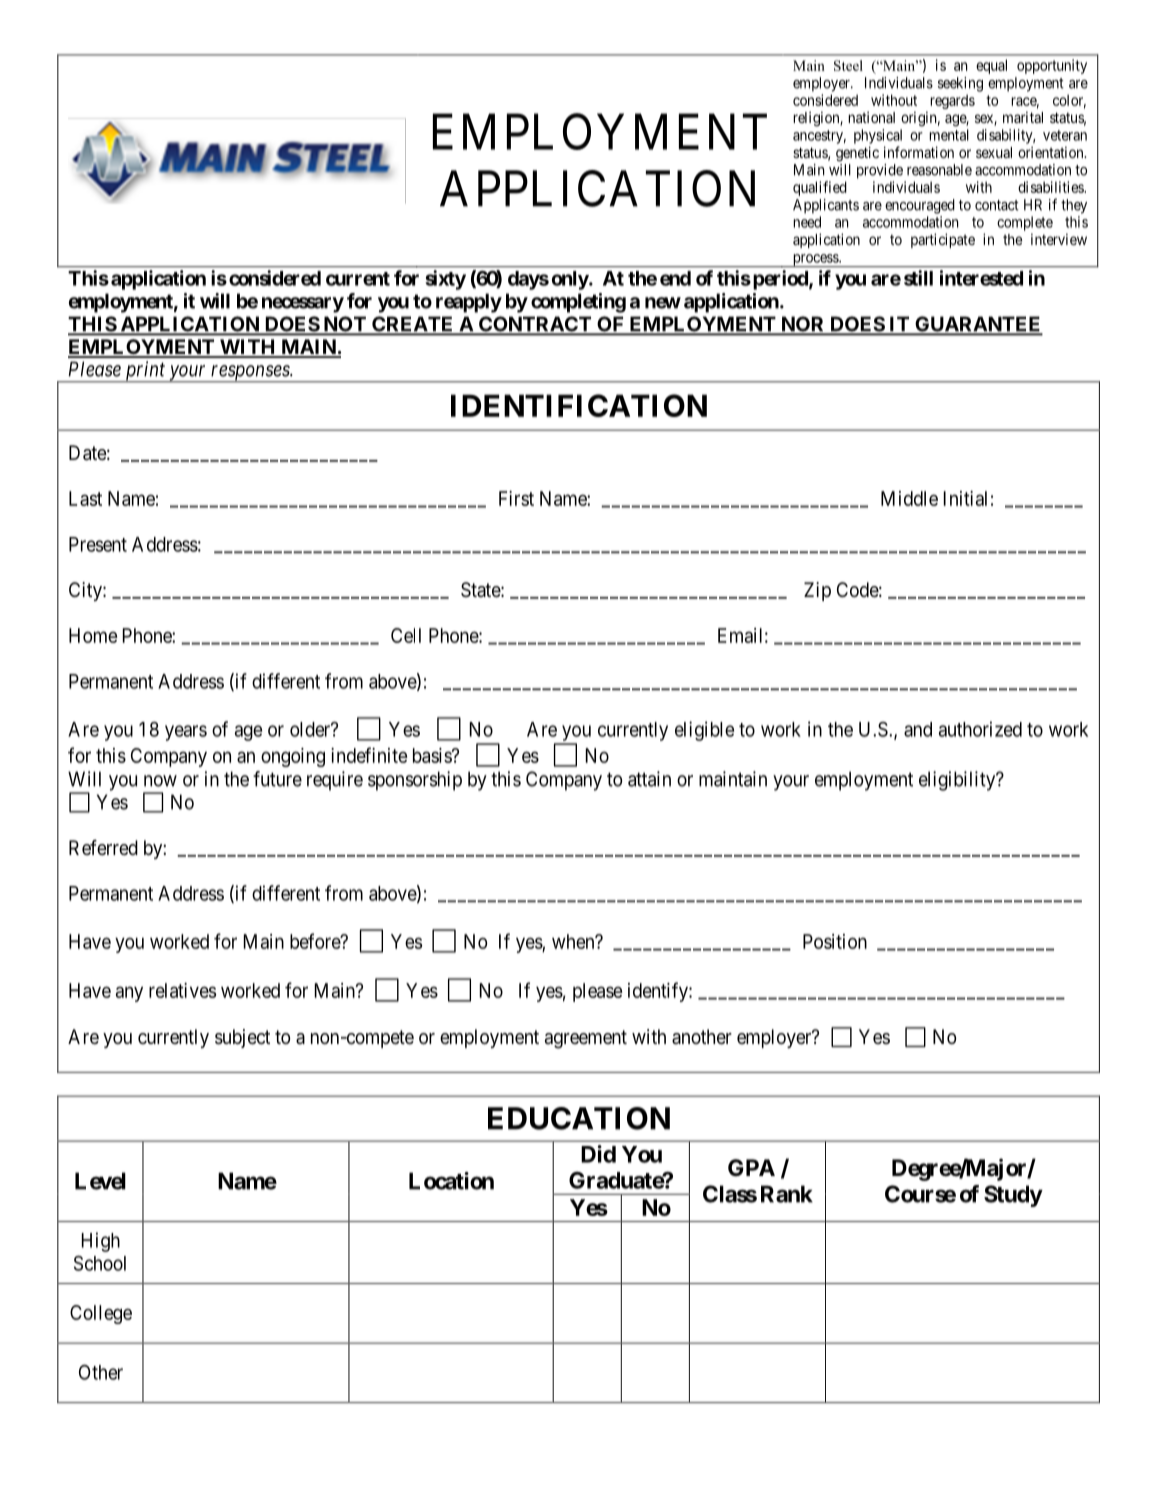 The image size is (1157, 1498). What do you see at coordinates (952, 101) in the screenshot?
I see `regards` at bounding box center [952, 101].
